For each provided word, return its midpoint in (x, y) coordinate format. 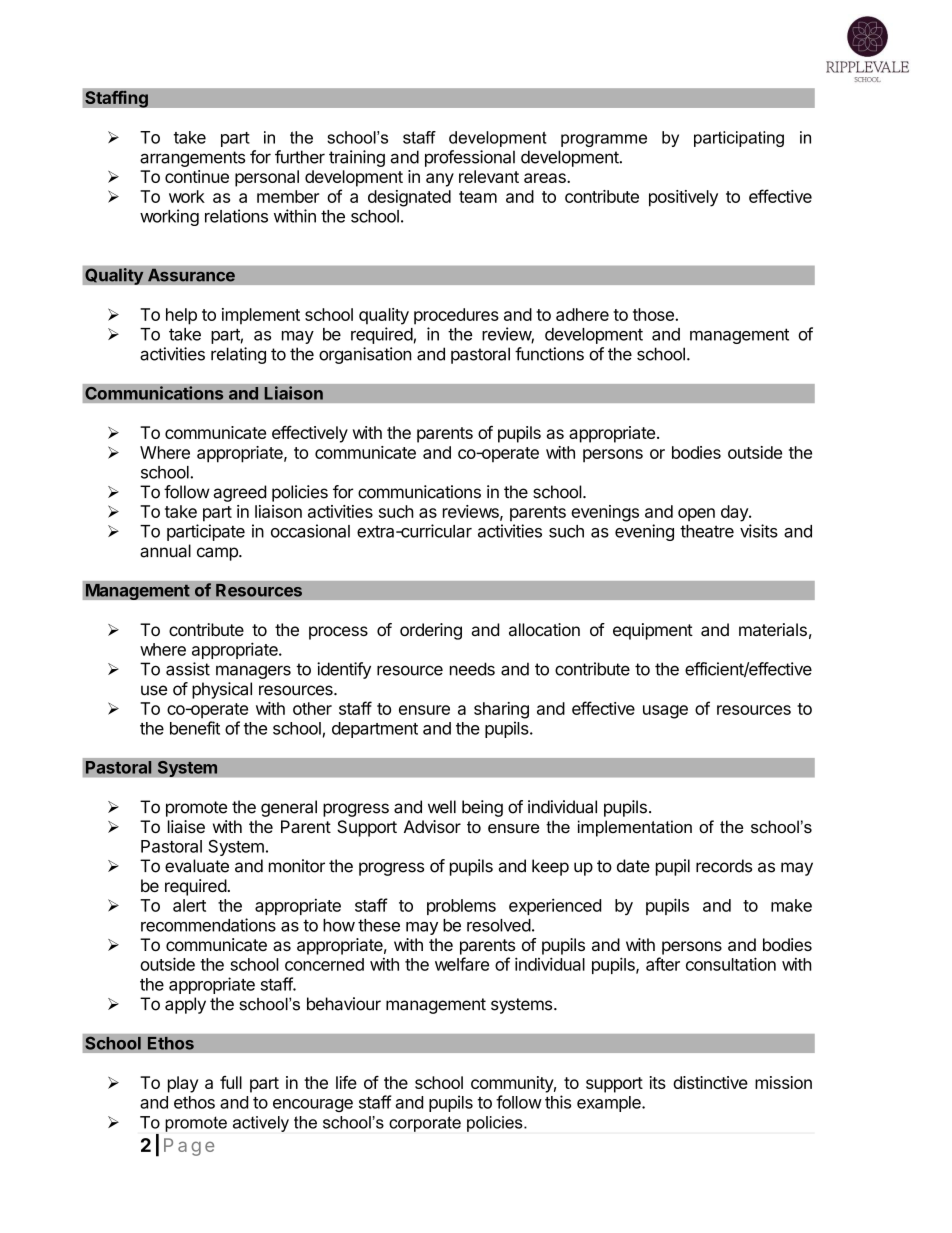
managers (253, 672)
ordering (431, 631)
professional (470, 158)
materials (773, 629)
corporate (425, 1124)
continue (197, 176)
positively (683, 198)
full (231, 1082)
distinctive (710, 1082)
